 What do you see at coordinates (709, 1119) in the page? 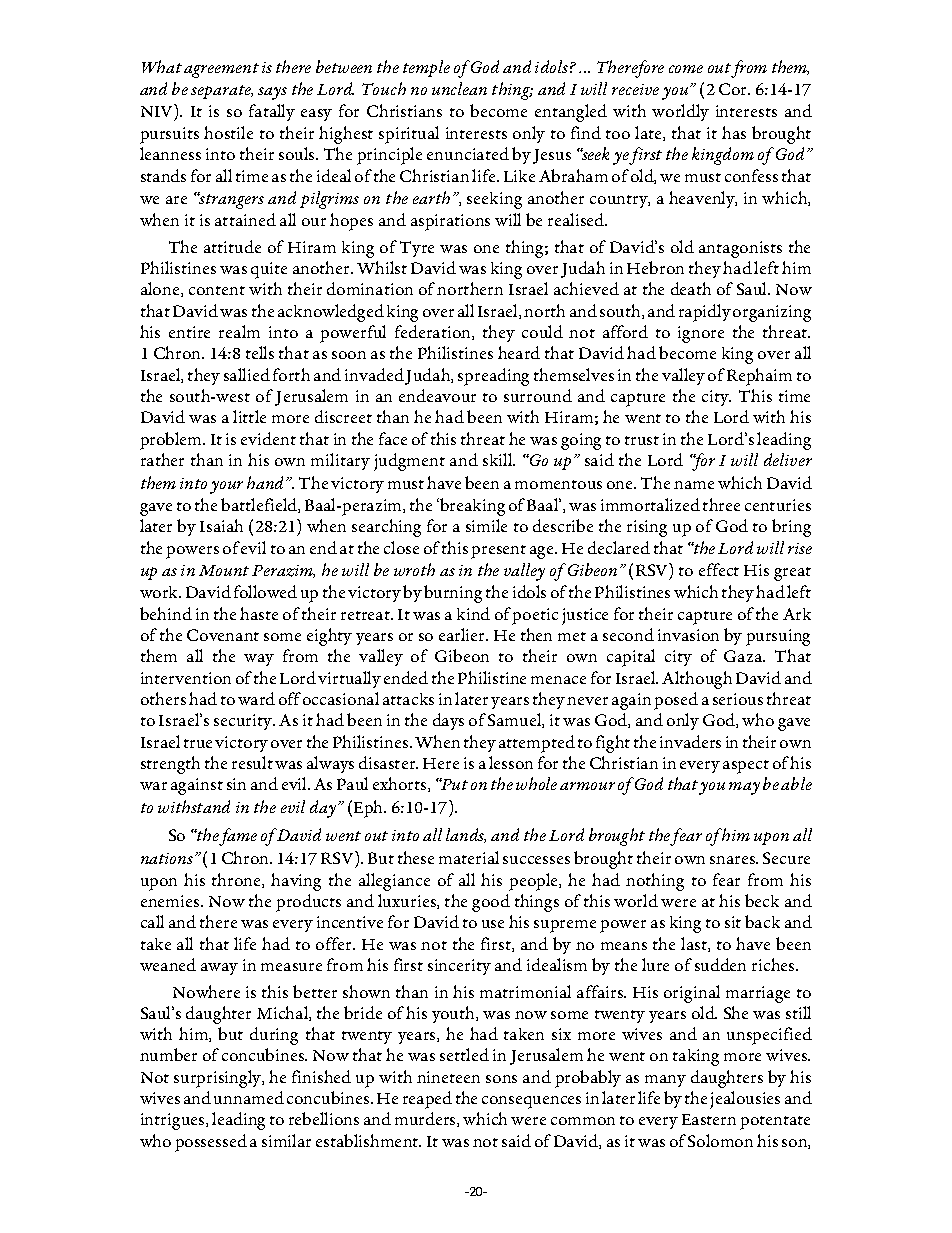
I see `Eastern` at bounding box center [709, 1119].
